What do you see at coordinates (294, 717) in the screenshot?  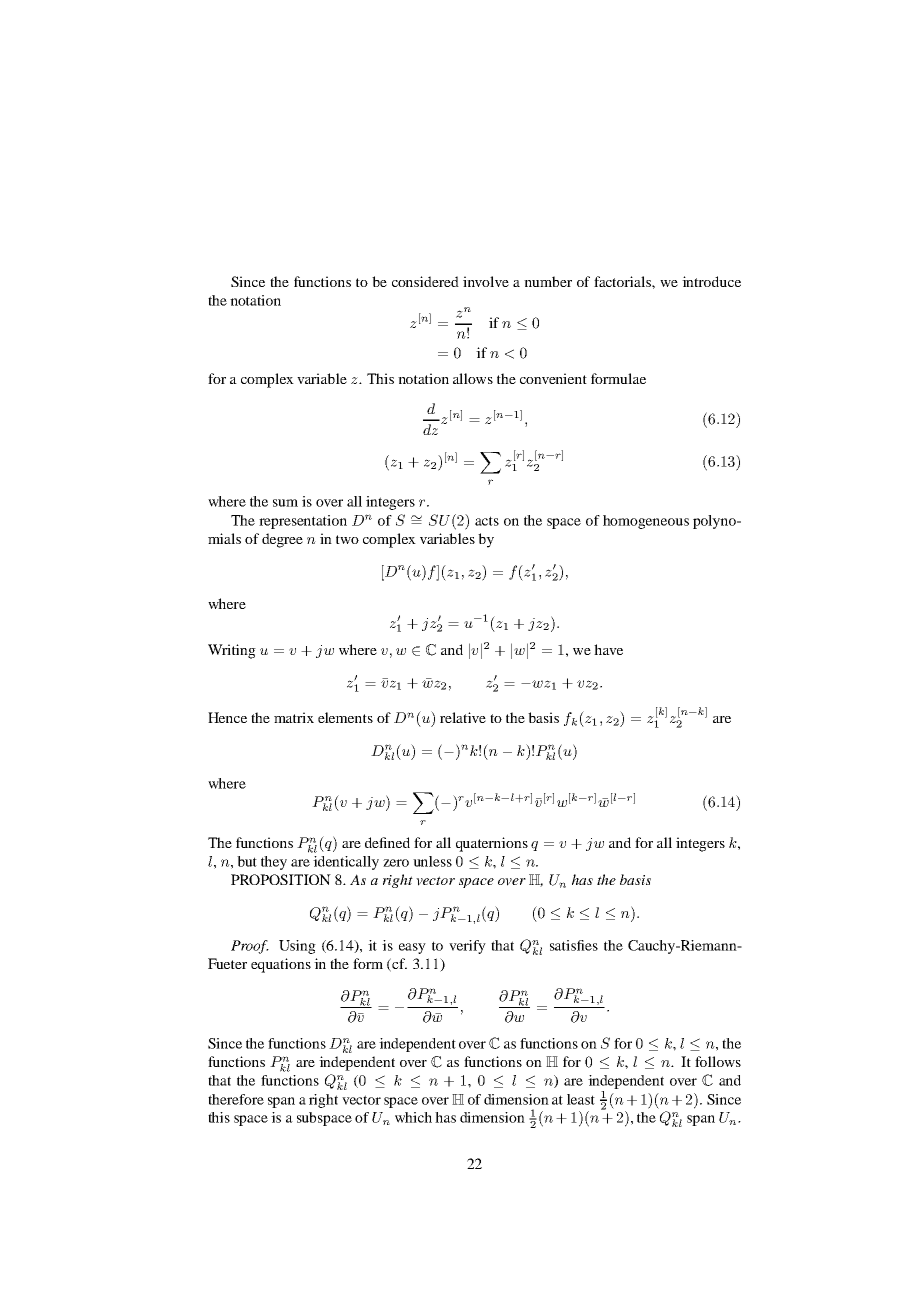 I see `matrix` at bounding box center [294, 717].
